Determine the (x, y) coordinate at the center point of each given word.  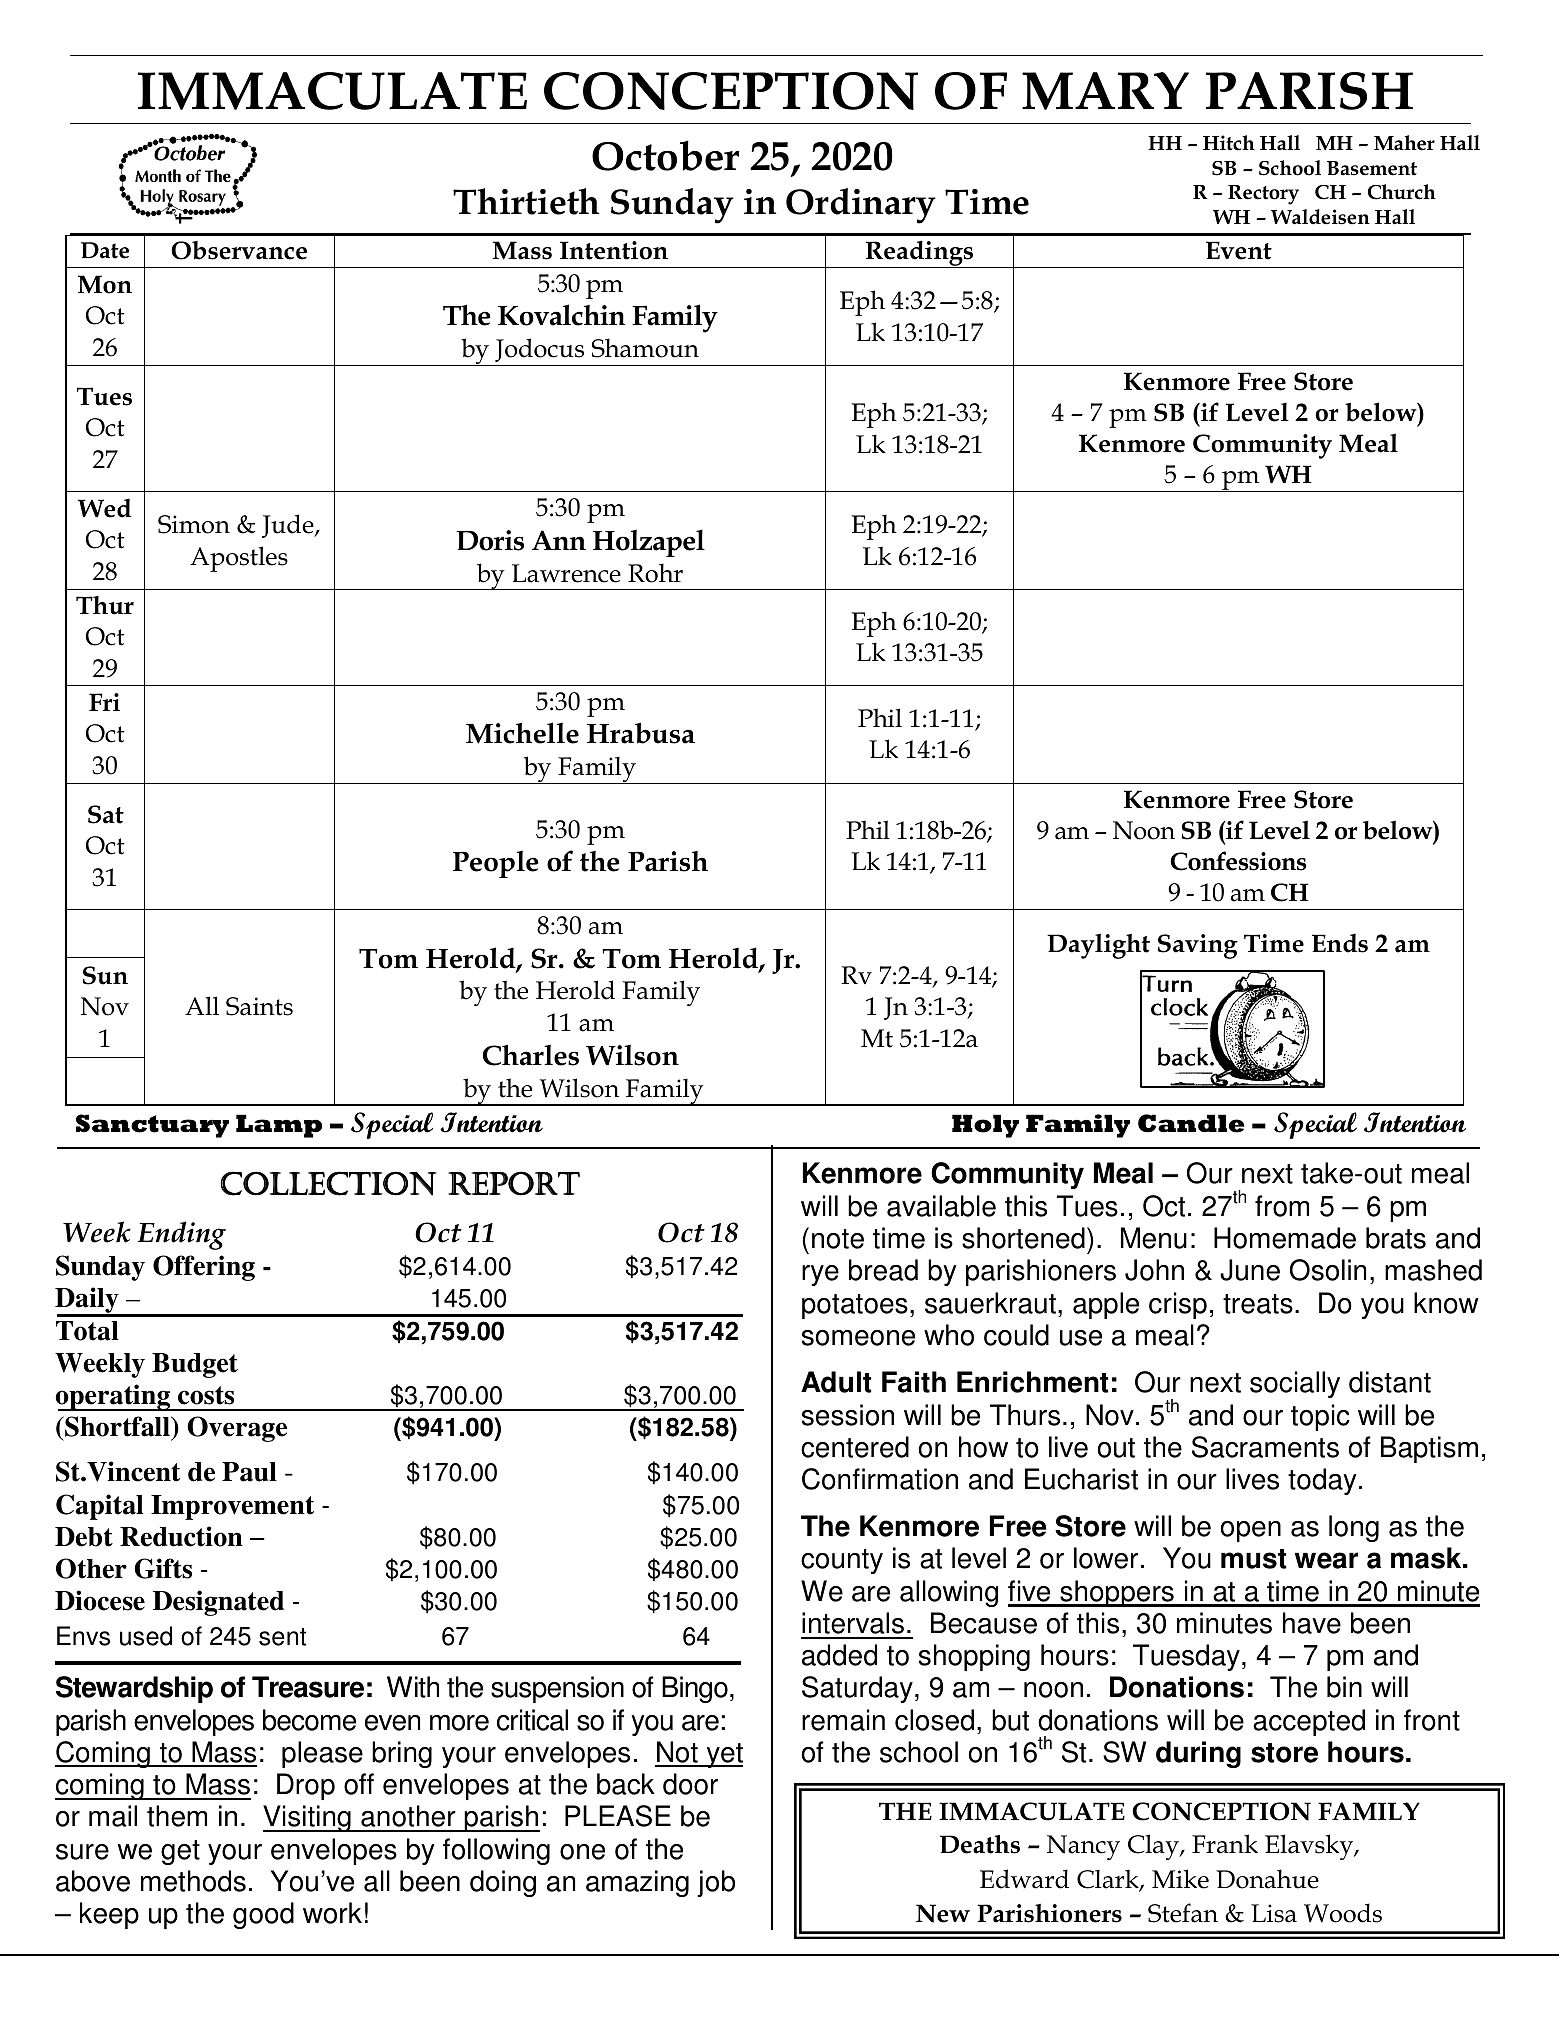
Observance (239, 250)
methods (193, 1881)
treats (1258, 1304)
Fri (104, 702)
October (666, 155)
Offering (204, 1268)
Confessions (1238, 861)
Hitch (1229, 143)
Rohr (655, 573)
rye (820, 1275)
